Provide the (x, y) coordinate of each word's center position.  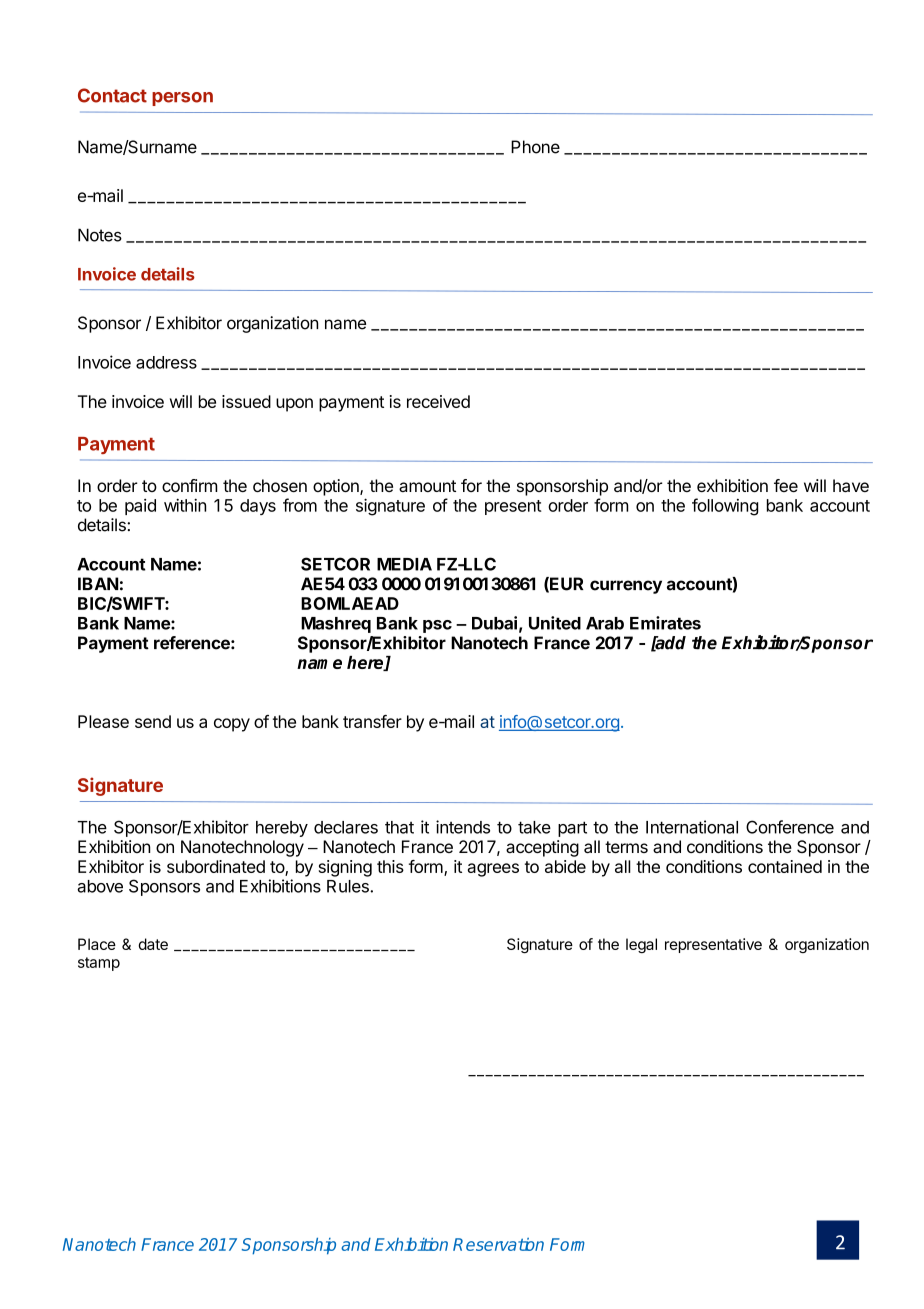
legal (641, 945)
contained (785, 866)
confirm (190, 485)
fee (786, 485)
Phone (535, 147)
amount (427, 486)
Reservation (498, 1244)
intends (463, 827)
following (725, 507)
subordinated (216, 866)
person (182, 99)
